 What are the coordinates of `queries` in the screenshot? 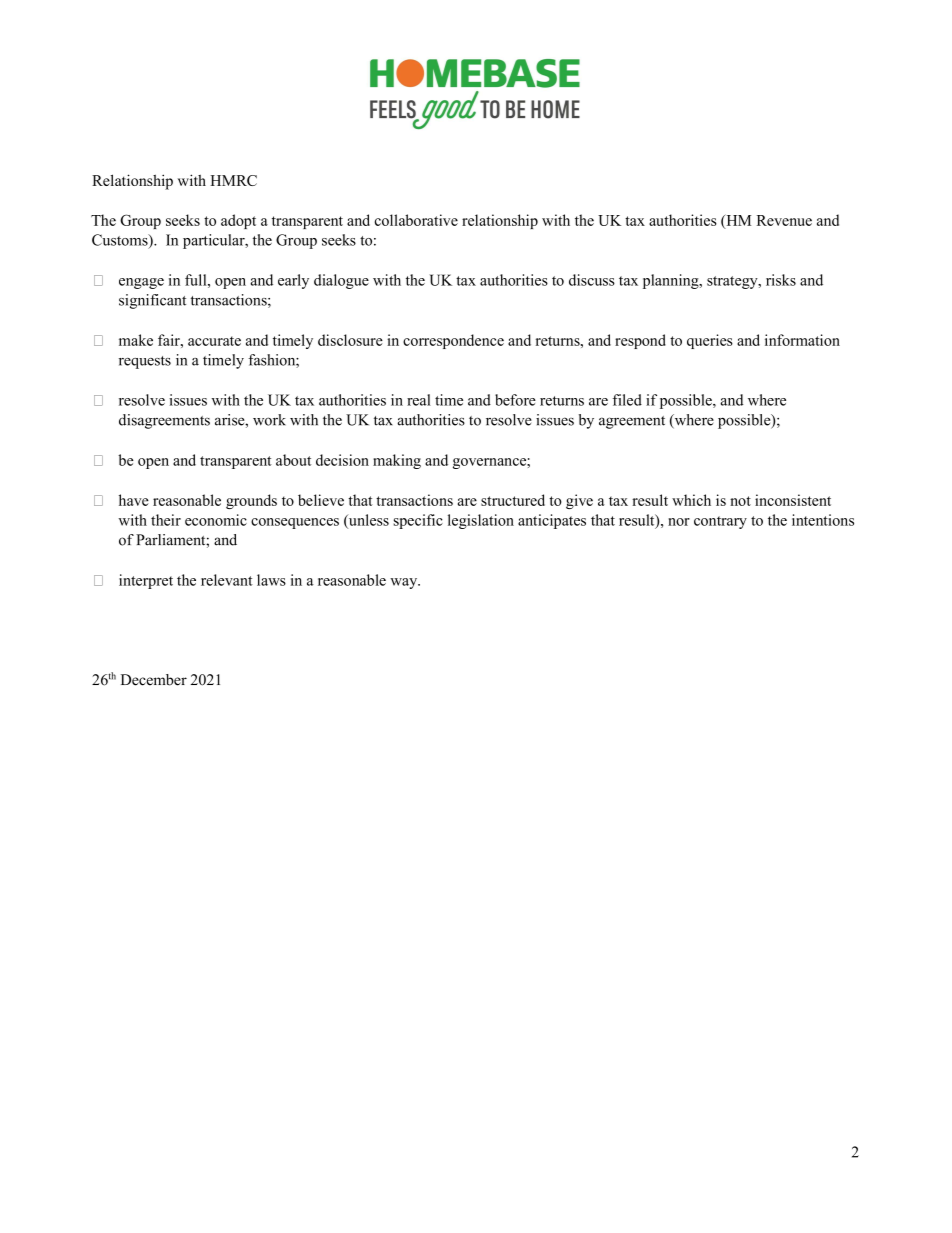 It's located at (710, 341).
